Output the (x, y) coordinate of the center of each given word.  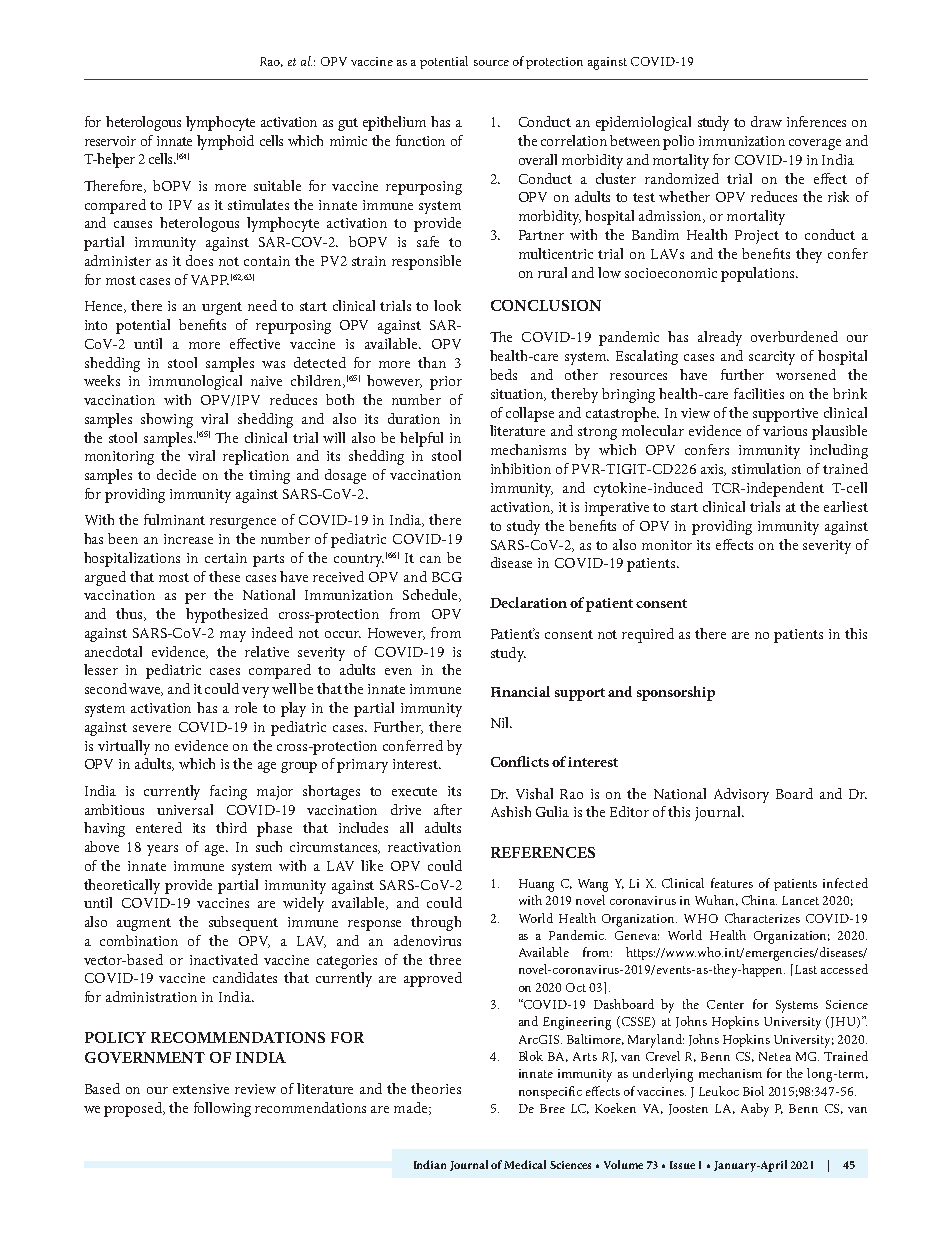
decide (176, 474)
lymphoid (225, 142)
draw (766, 121)
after (448, 809)
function (420, 140)
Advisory (741, 795)
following (222, 1109)
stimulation (766, 468)
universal (185, 809)
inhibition (521, 468)
